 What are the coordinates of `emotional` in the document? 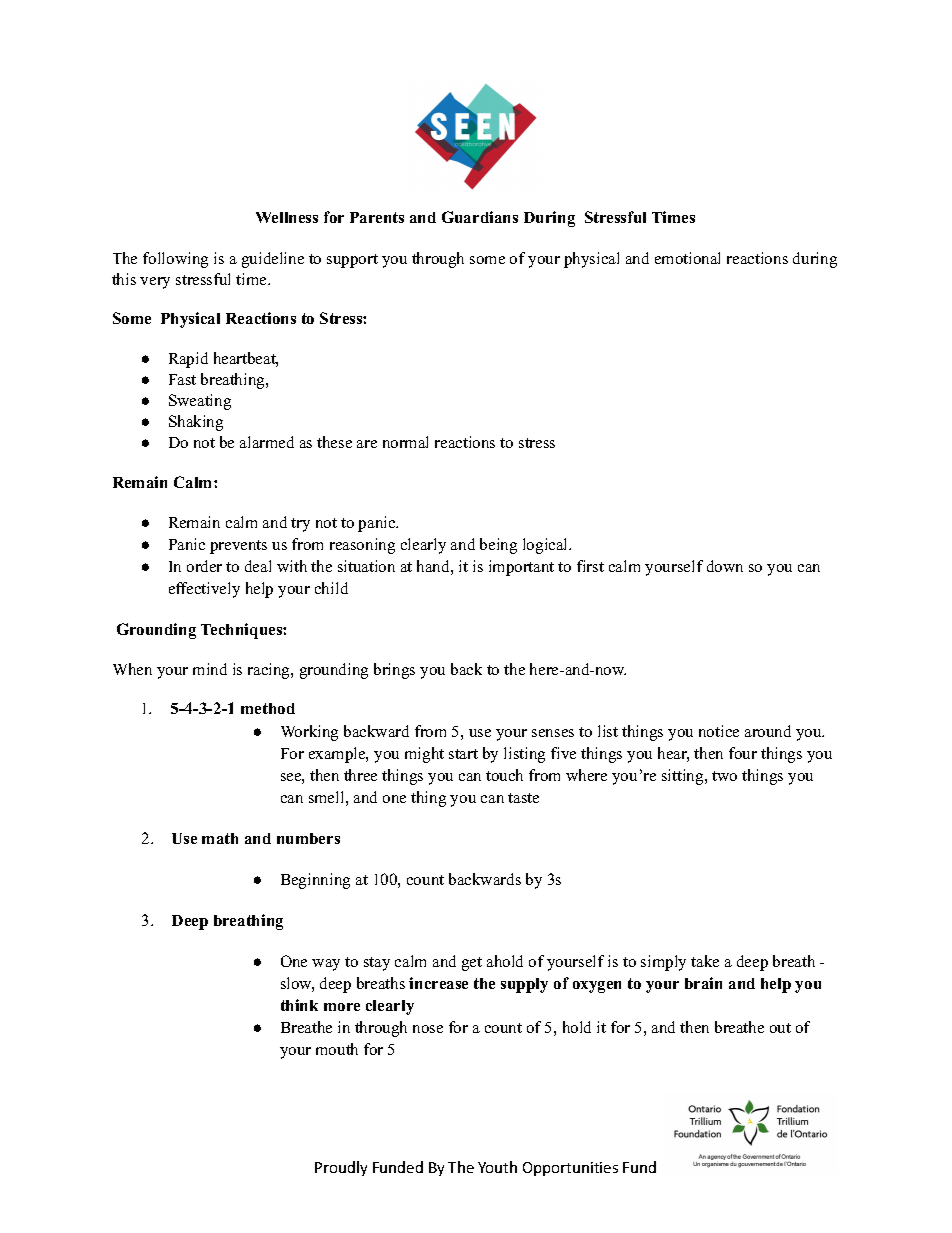 It's located at (687, 258).
